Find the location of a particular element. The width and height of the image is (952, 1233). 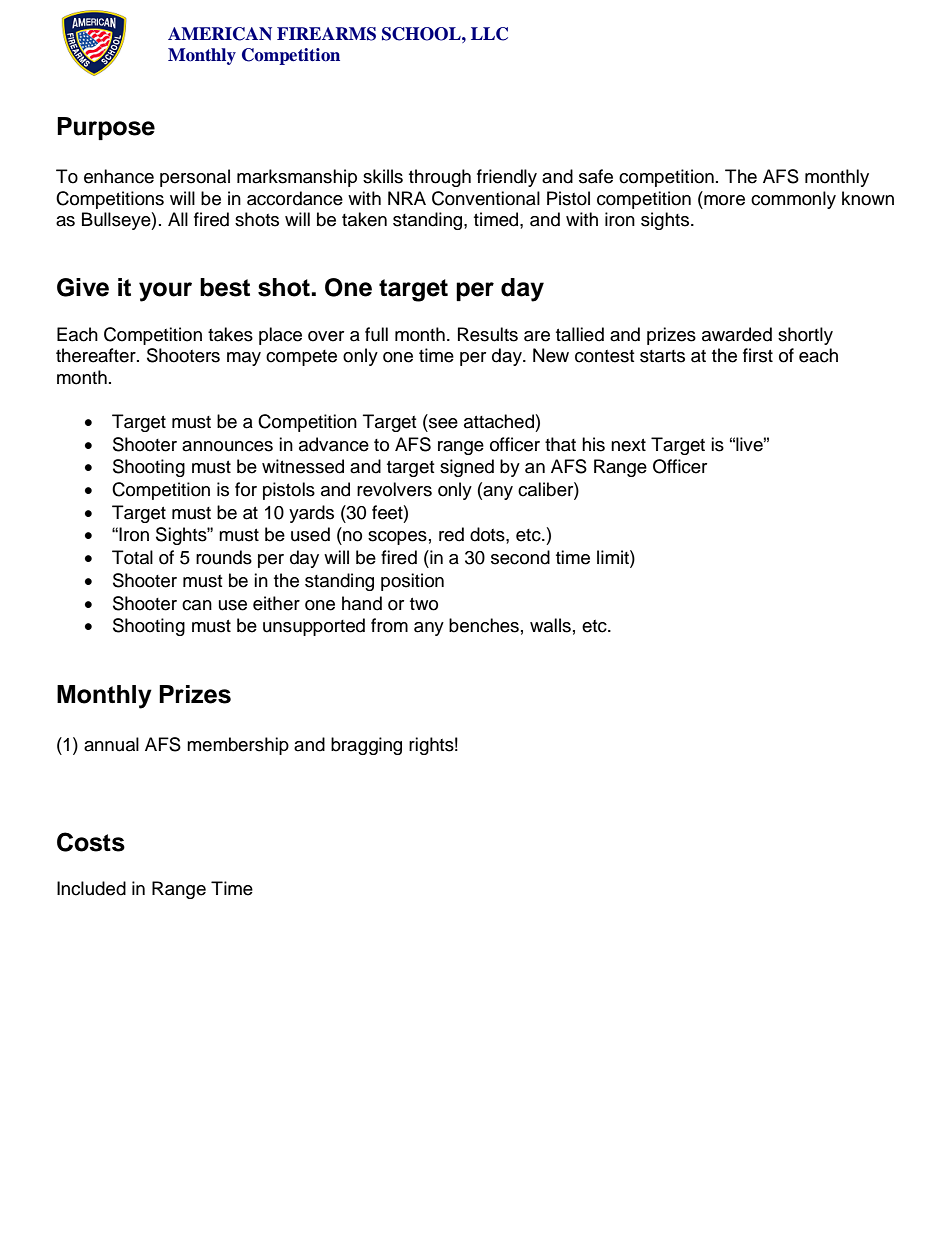

takes is located at coordinates (230, 334).
